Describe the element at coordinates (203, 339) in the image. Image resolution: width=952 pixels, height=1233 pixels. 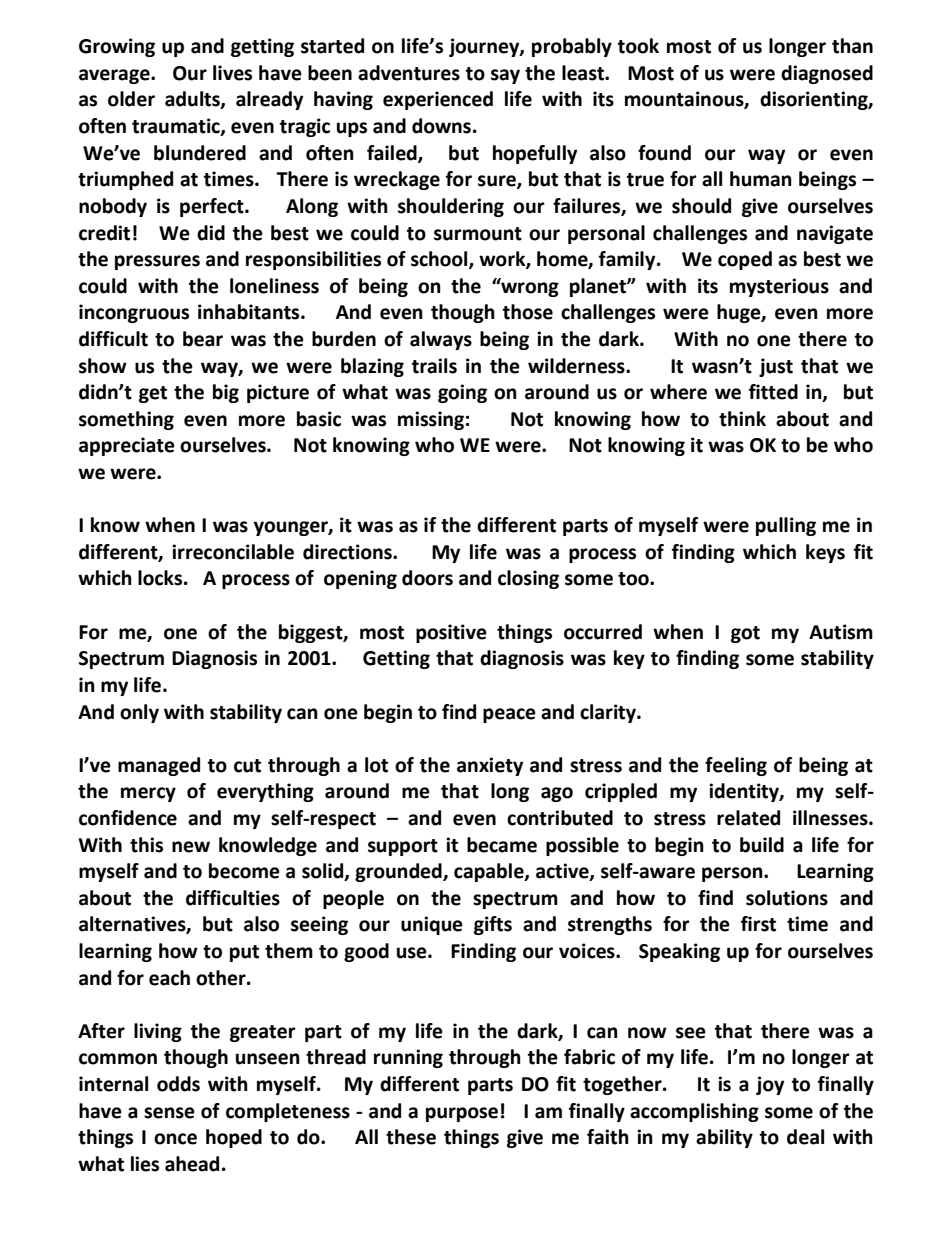
I see `bear` at that location.
